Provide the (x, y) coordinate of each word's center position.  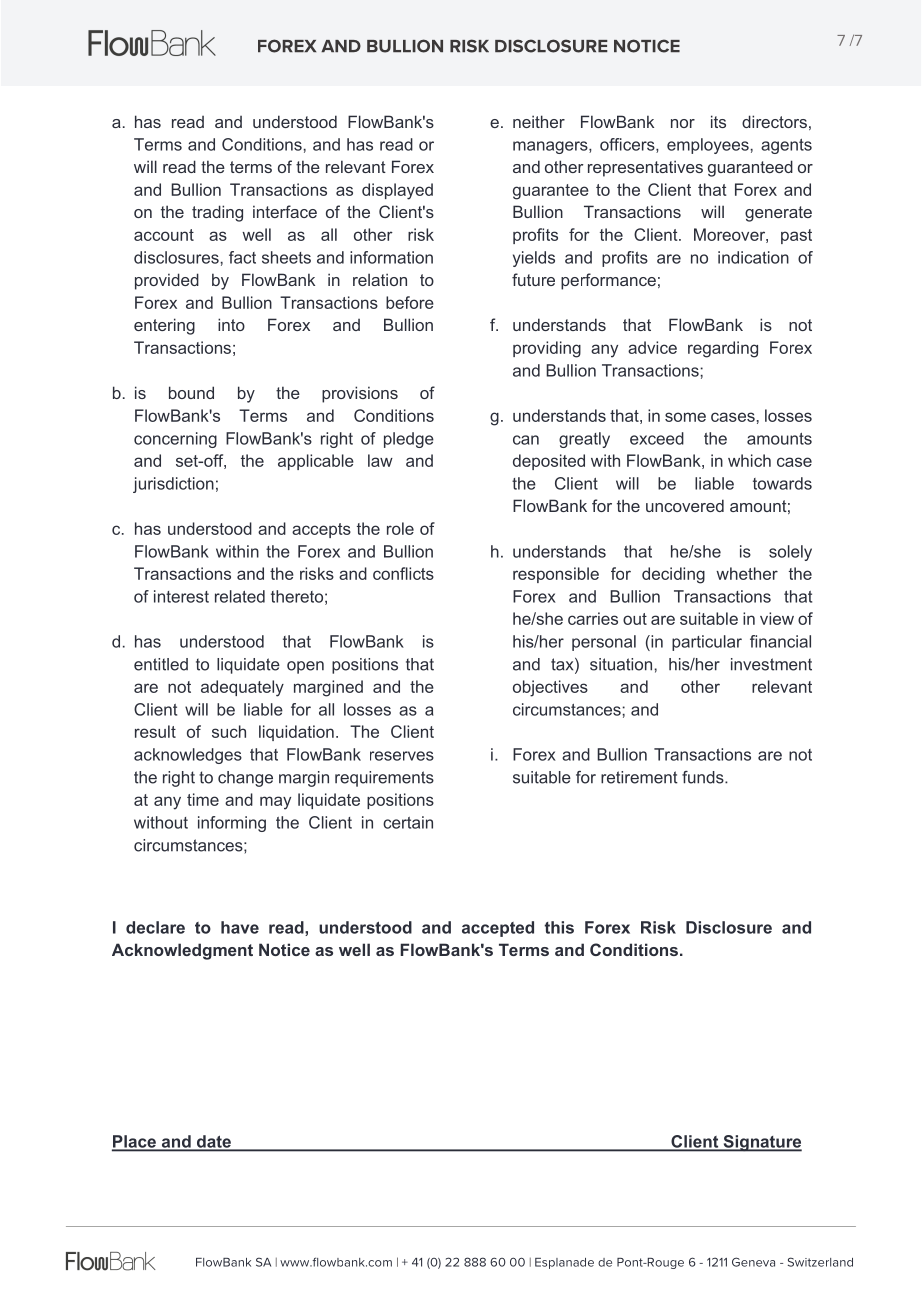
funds (704, 777)
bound (191, 392)
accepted (498, 929)
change (245, 779)
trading (217, 213)
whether (747, 573)
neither (539, 121)
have (240, 927)
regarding (723, 349)
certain (408, 822)
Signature (761, 1143)
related (240, 596)
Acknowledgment (182, 951)
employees (709, 146)
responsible (556, 575)
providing (547, 349)
